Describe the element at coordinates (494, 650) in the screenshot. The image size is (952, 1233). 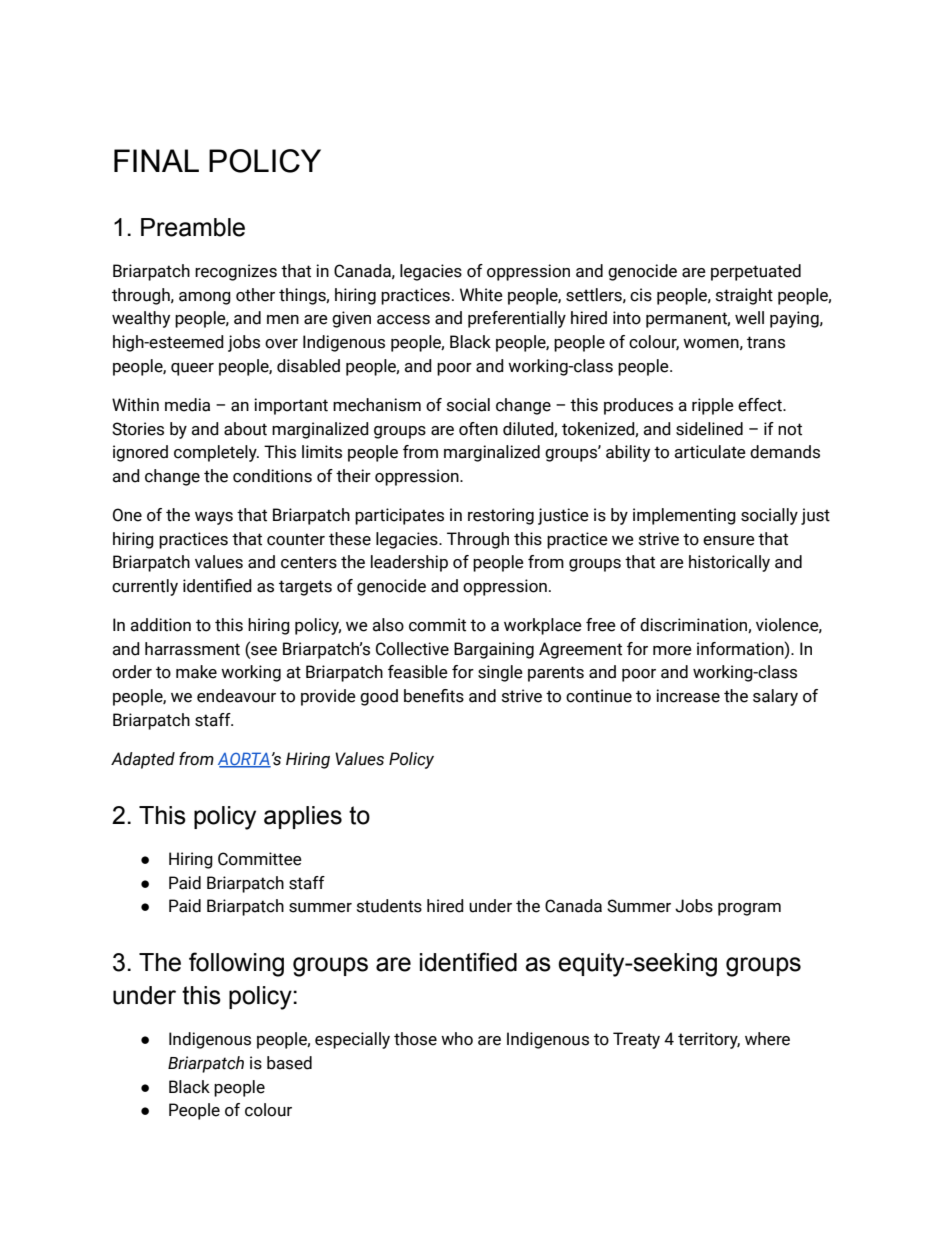
I see `Bargaining` at that location.
